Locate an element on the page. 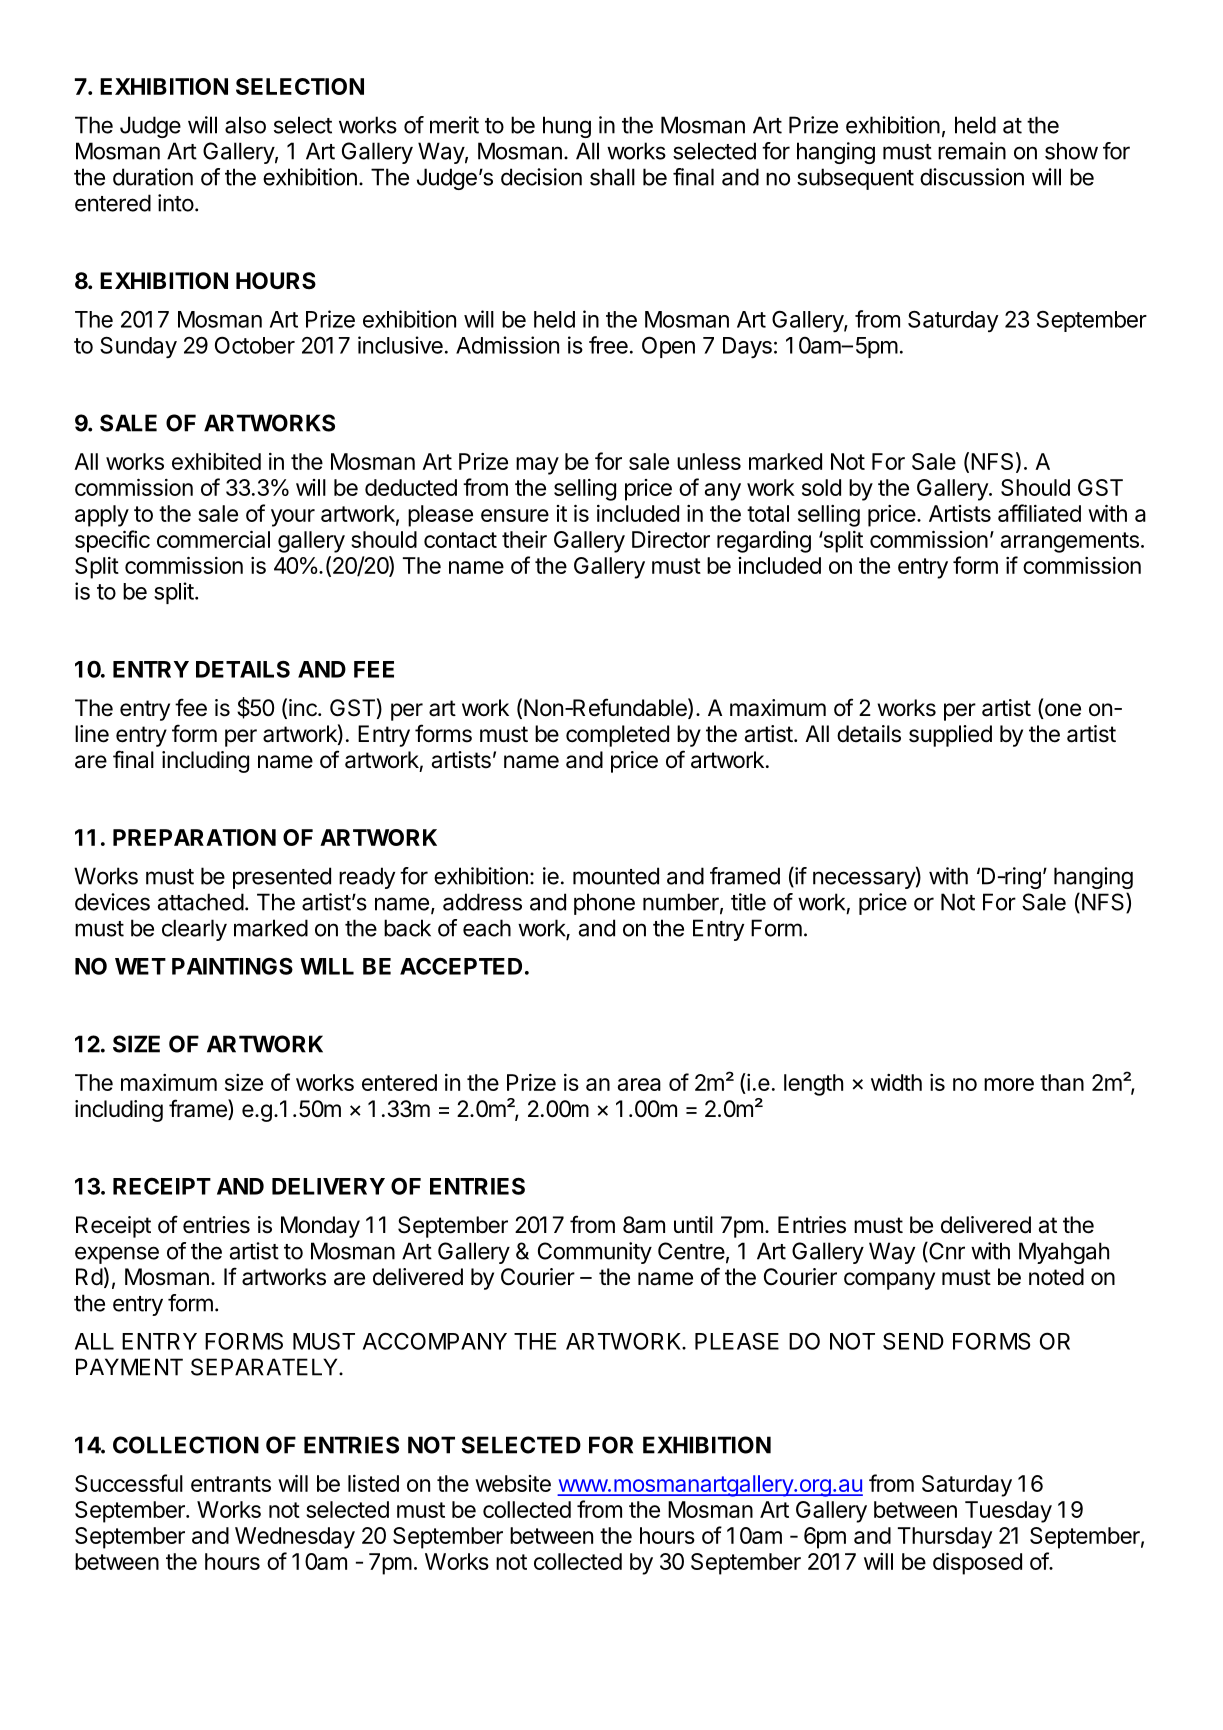  shall is located at coordinates (612, 177).
